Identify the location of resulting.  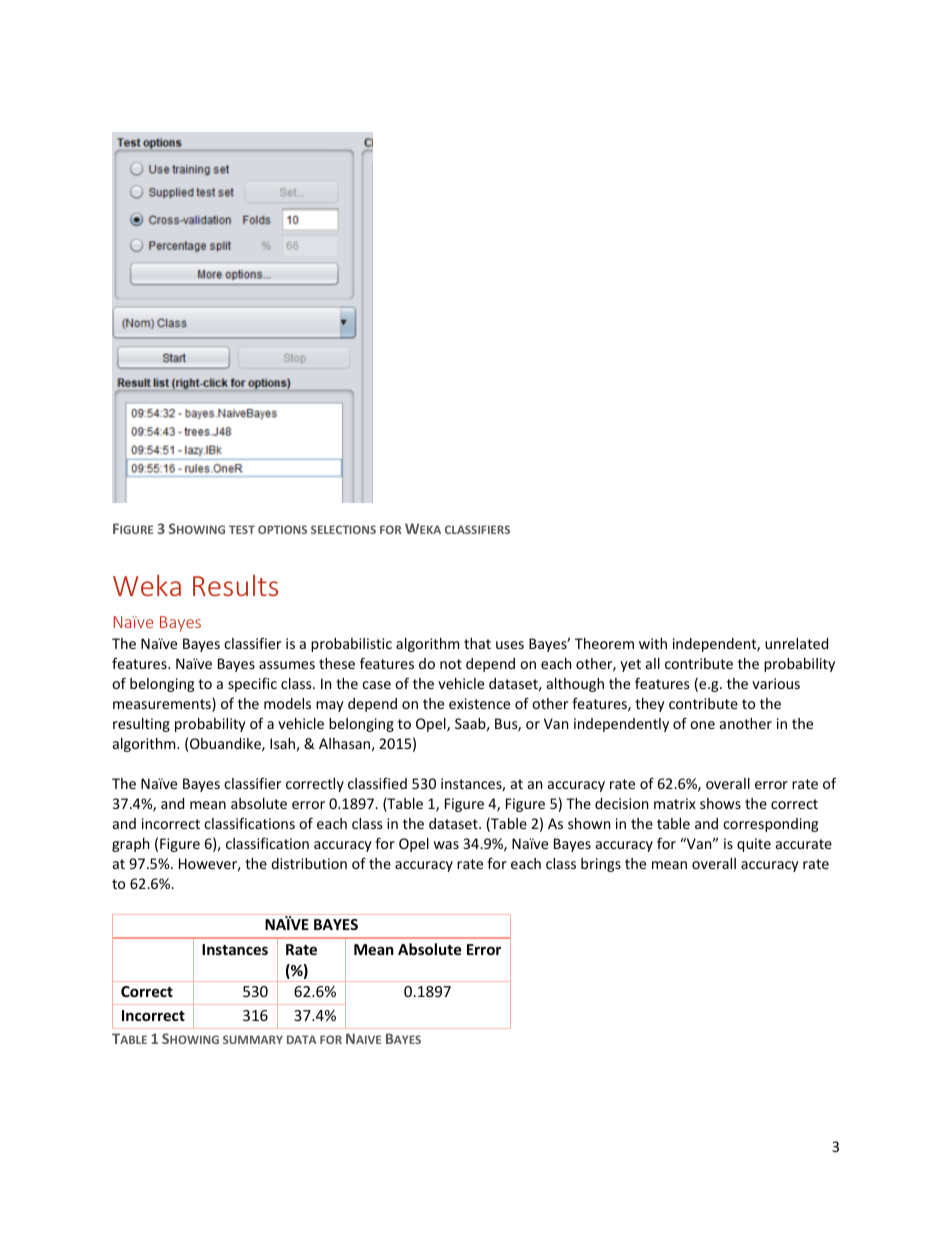
(141, 725).
